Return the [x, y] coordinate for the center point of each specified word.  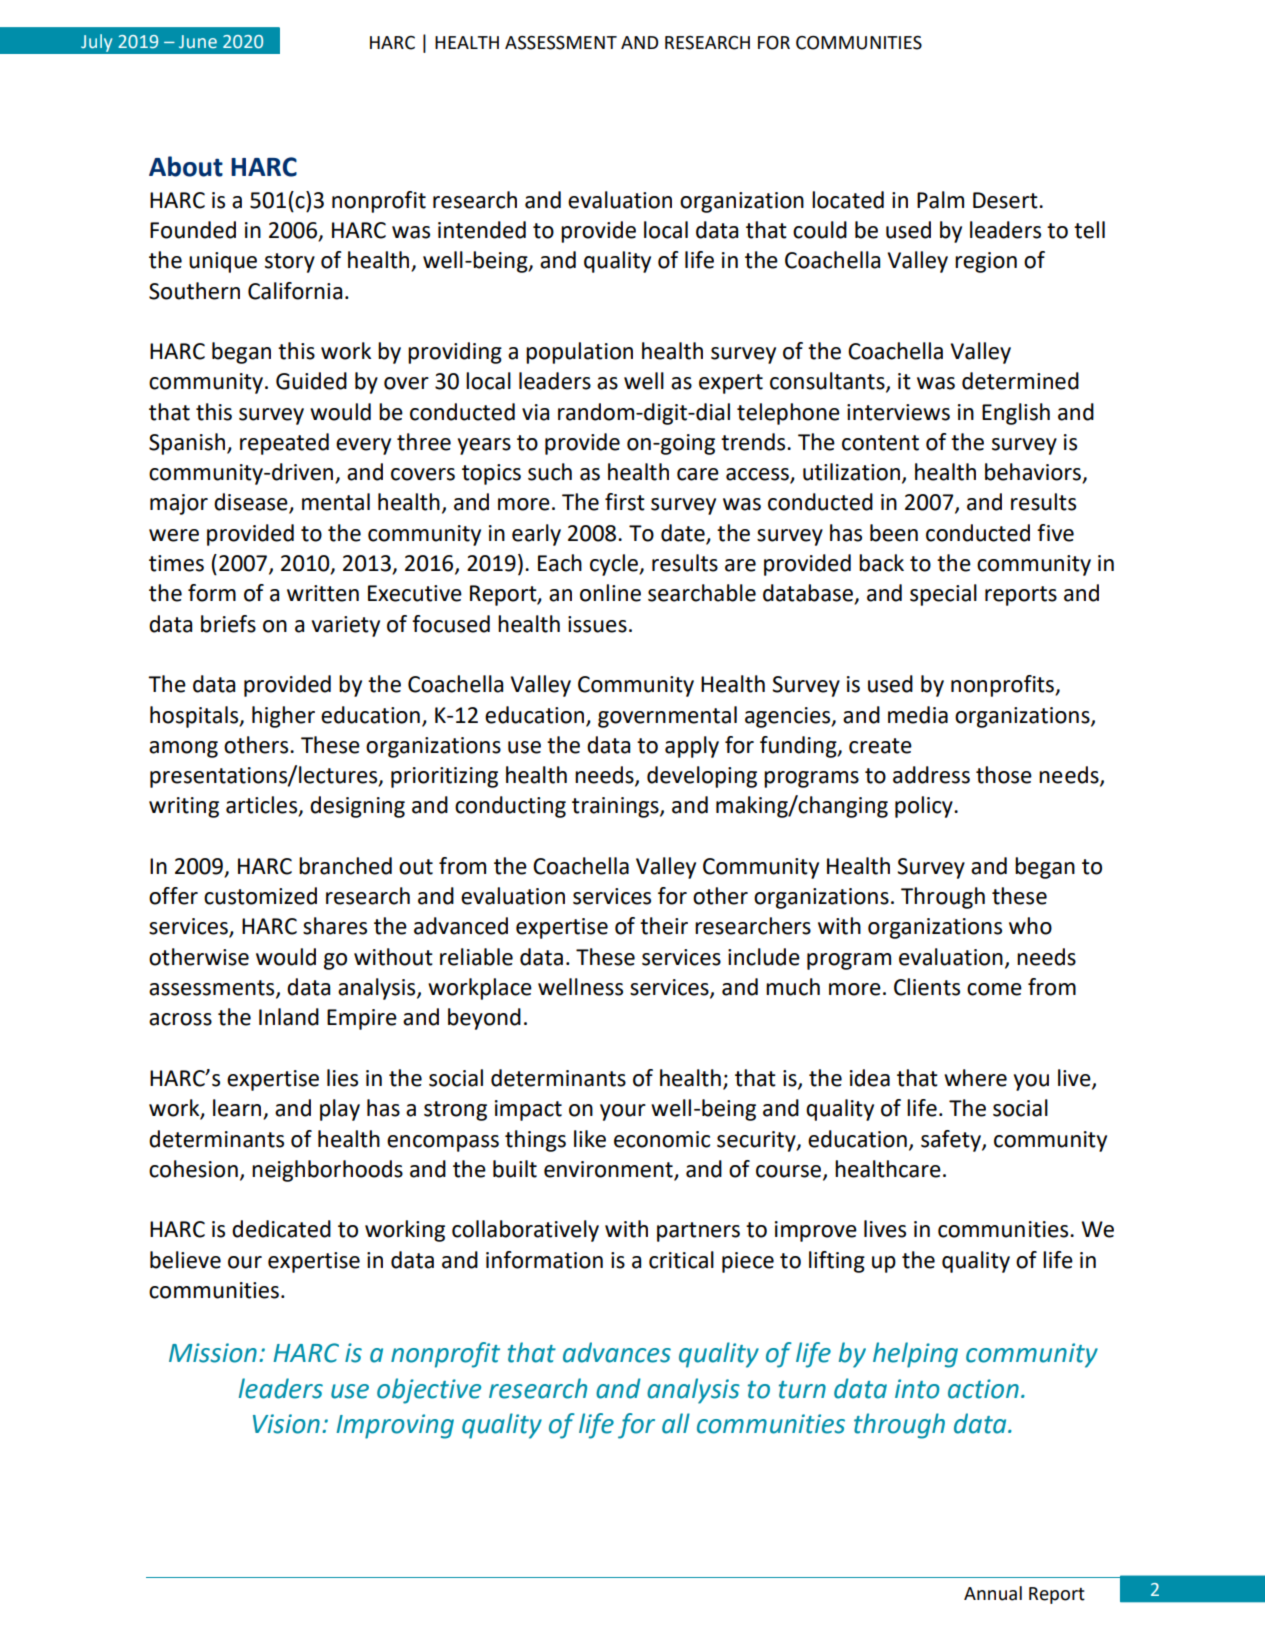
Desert [1006, 200]
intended [482, 230]
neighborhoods [327, 1171]
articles [263, 806]
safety [952, 1141]
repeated [284, 444]
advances [617, 1352]
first [625, 502]
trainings [616, 807]
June [198, 42]
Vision [286, 1424]
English [1016, 414]
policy [925, 807]
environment [608, 1169]
